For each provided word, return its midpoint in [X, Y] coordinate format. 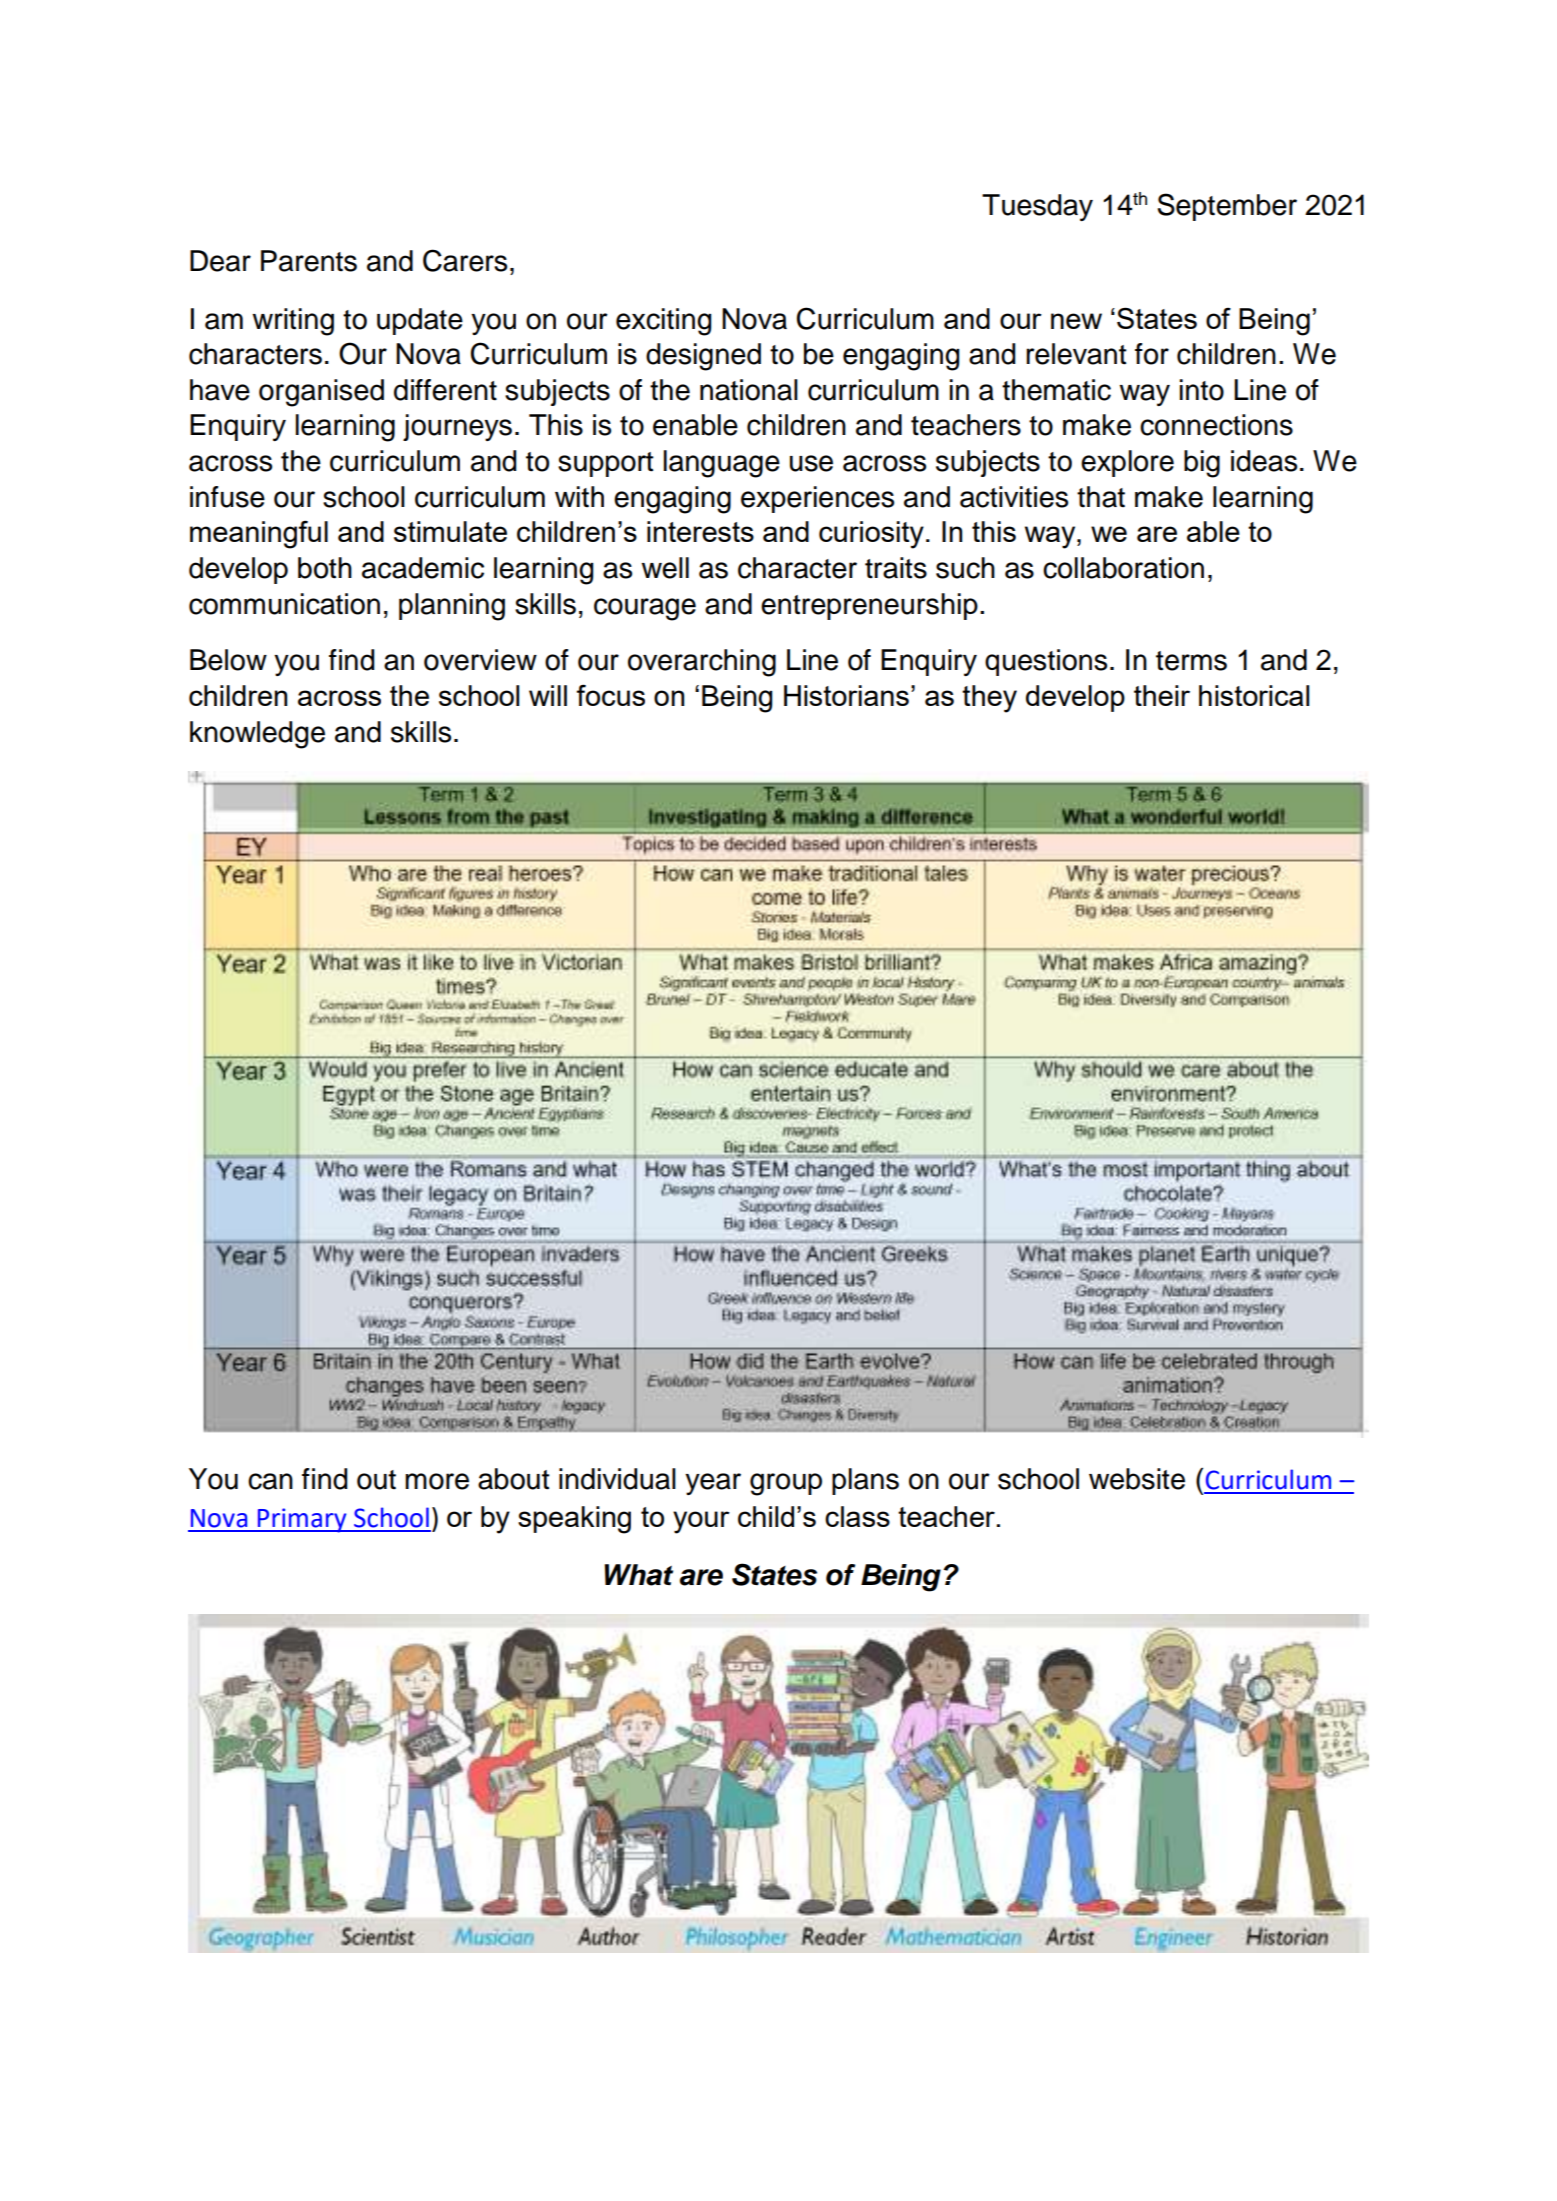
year [713, 1484]
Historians [846, 695]
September [1227, 207]
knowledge [257, 735]
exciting [663, 322]
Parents [309, 261]
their [1162, 695]
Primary [302, 1520]
